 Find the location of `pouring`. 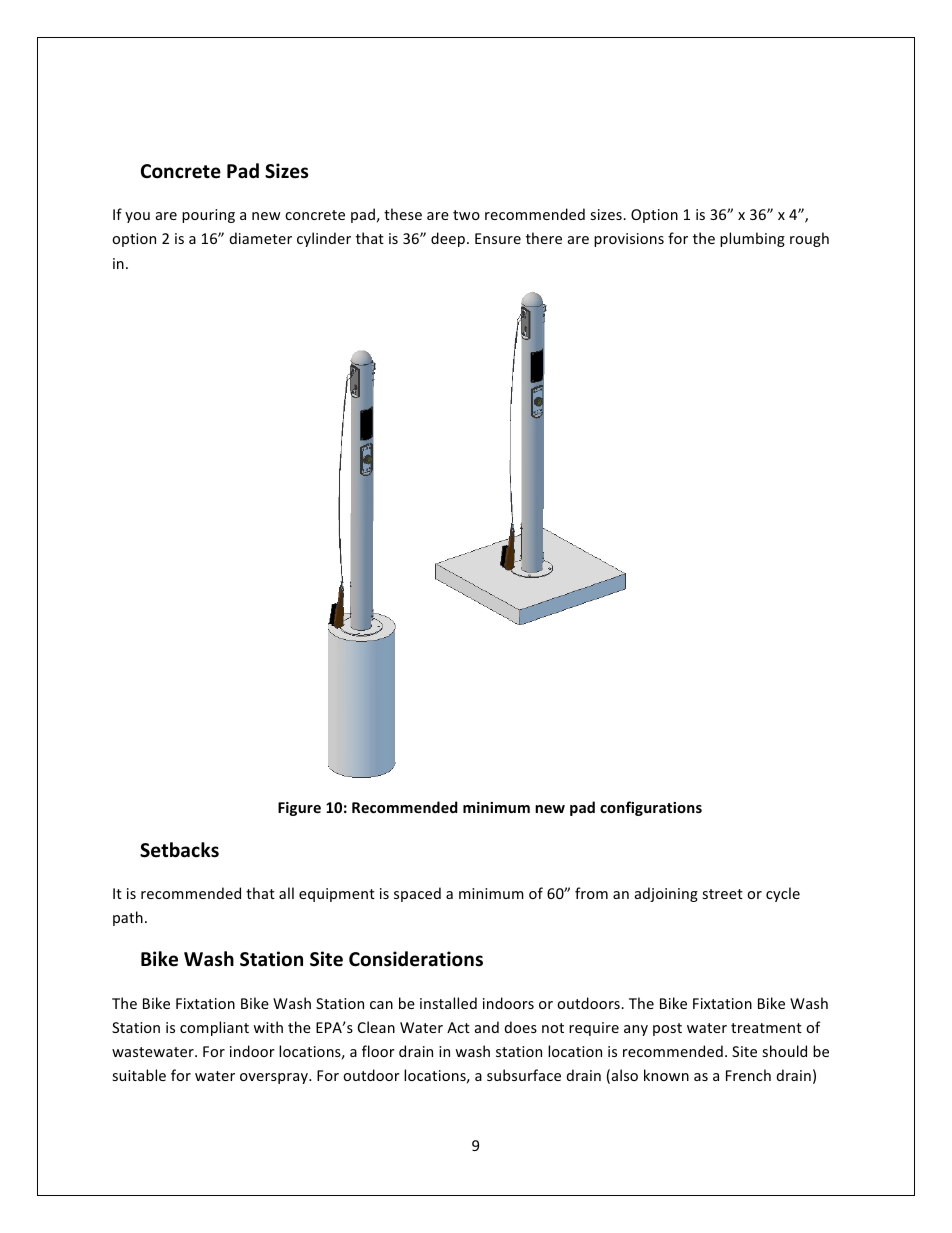

pouring is located at coordinates (208, 216).
